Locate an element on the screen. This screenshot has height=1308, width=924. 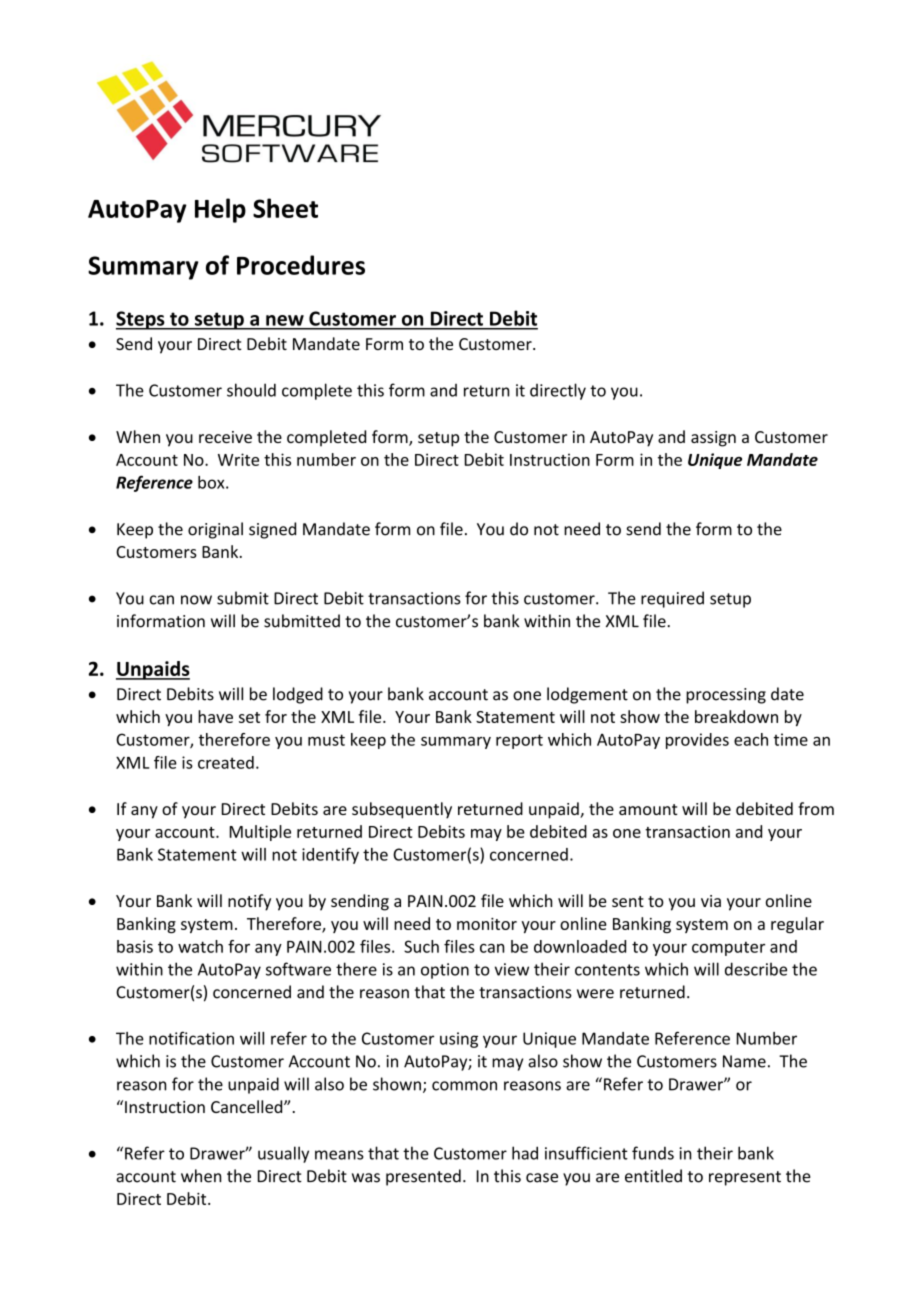
Procedures is located at coordinates (301, 265).
